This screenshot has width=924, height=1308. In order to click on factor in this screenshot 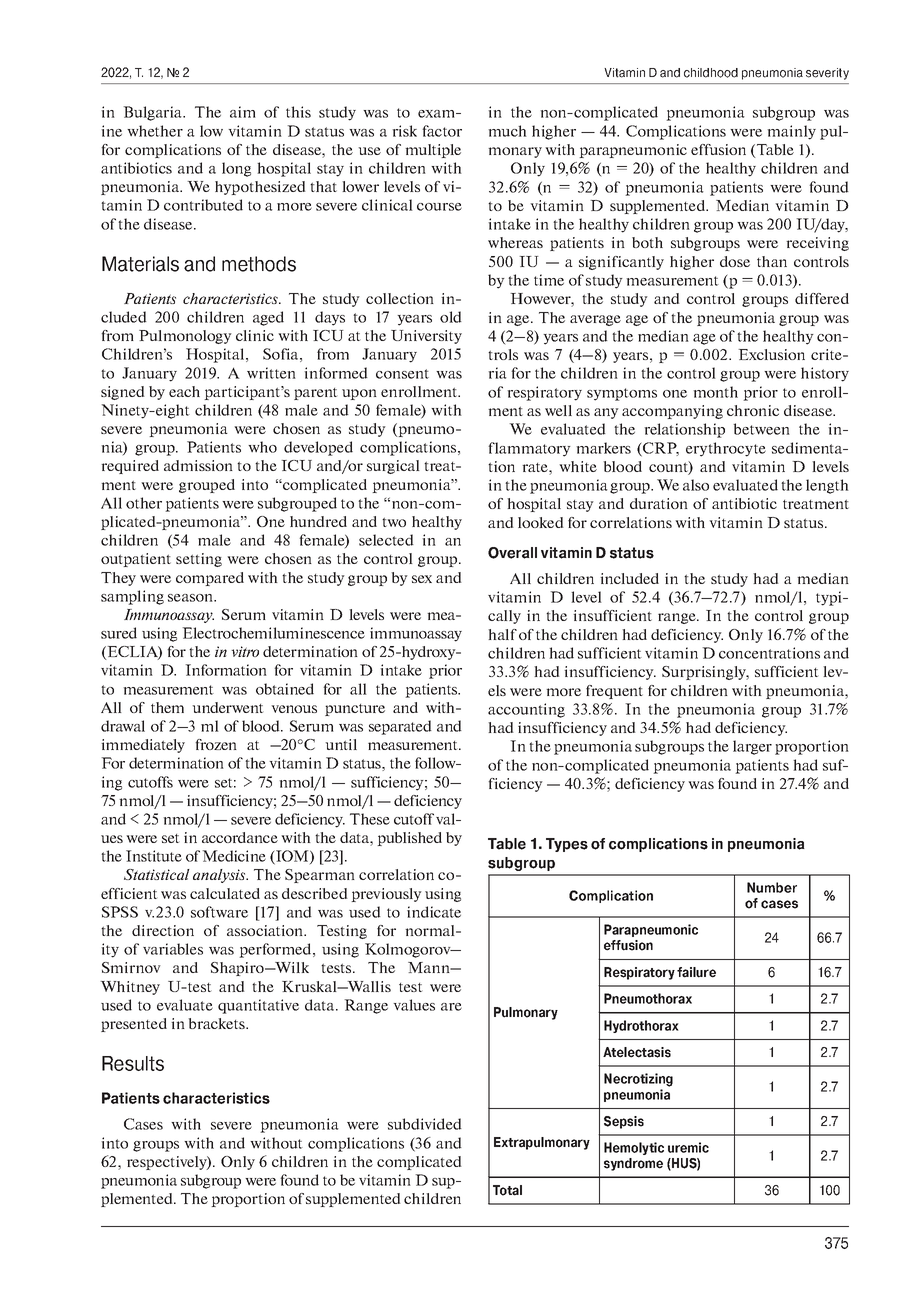, I will do `click(442, 131)`.
